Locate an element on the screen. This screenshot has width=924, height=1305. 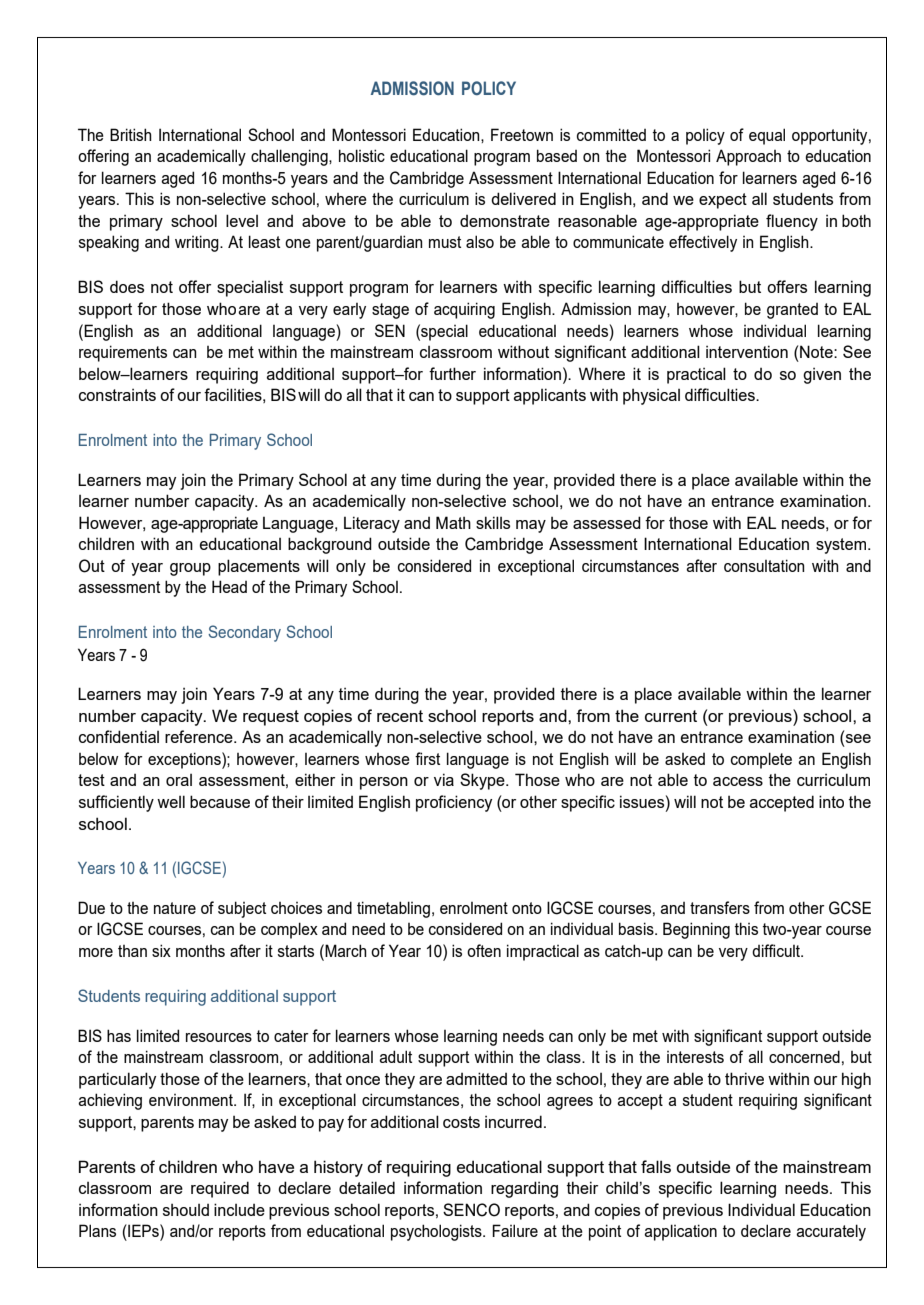
British is located at coordinates (131, 134).
